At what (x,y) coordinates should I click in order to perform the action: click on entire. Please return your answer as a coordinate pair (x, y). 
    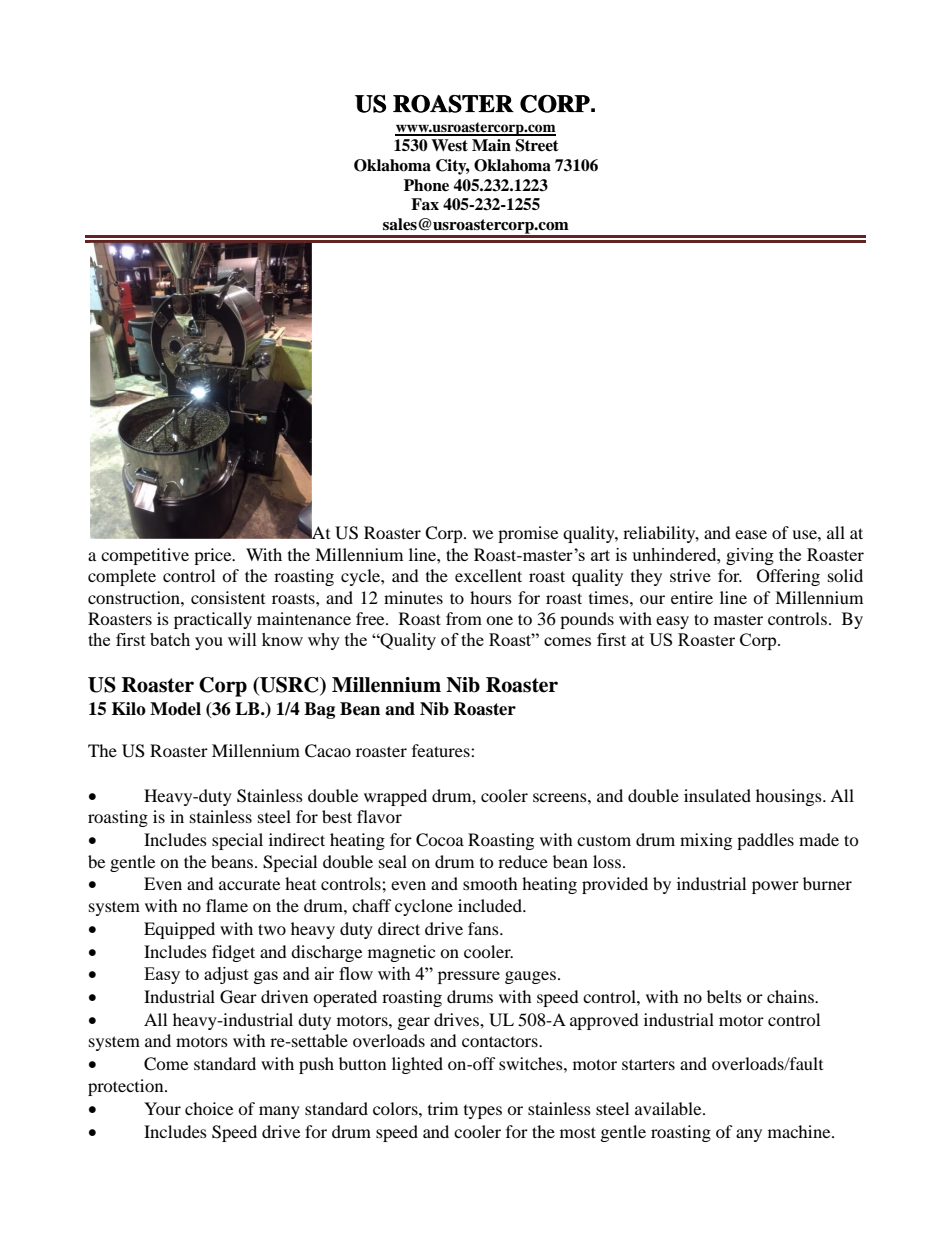
    Looking at the image, I should click on (692, 597).
